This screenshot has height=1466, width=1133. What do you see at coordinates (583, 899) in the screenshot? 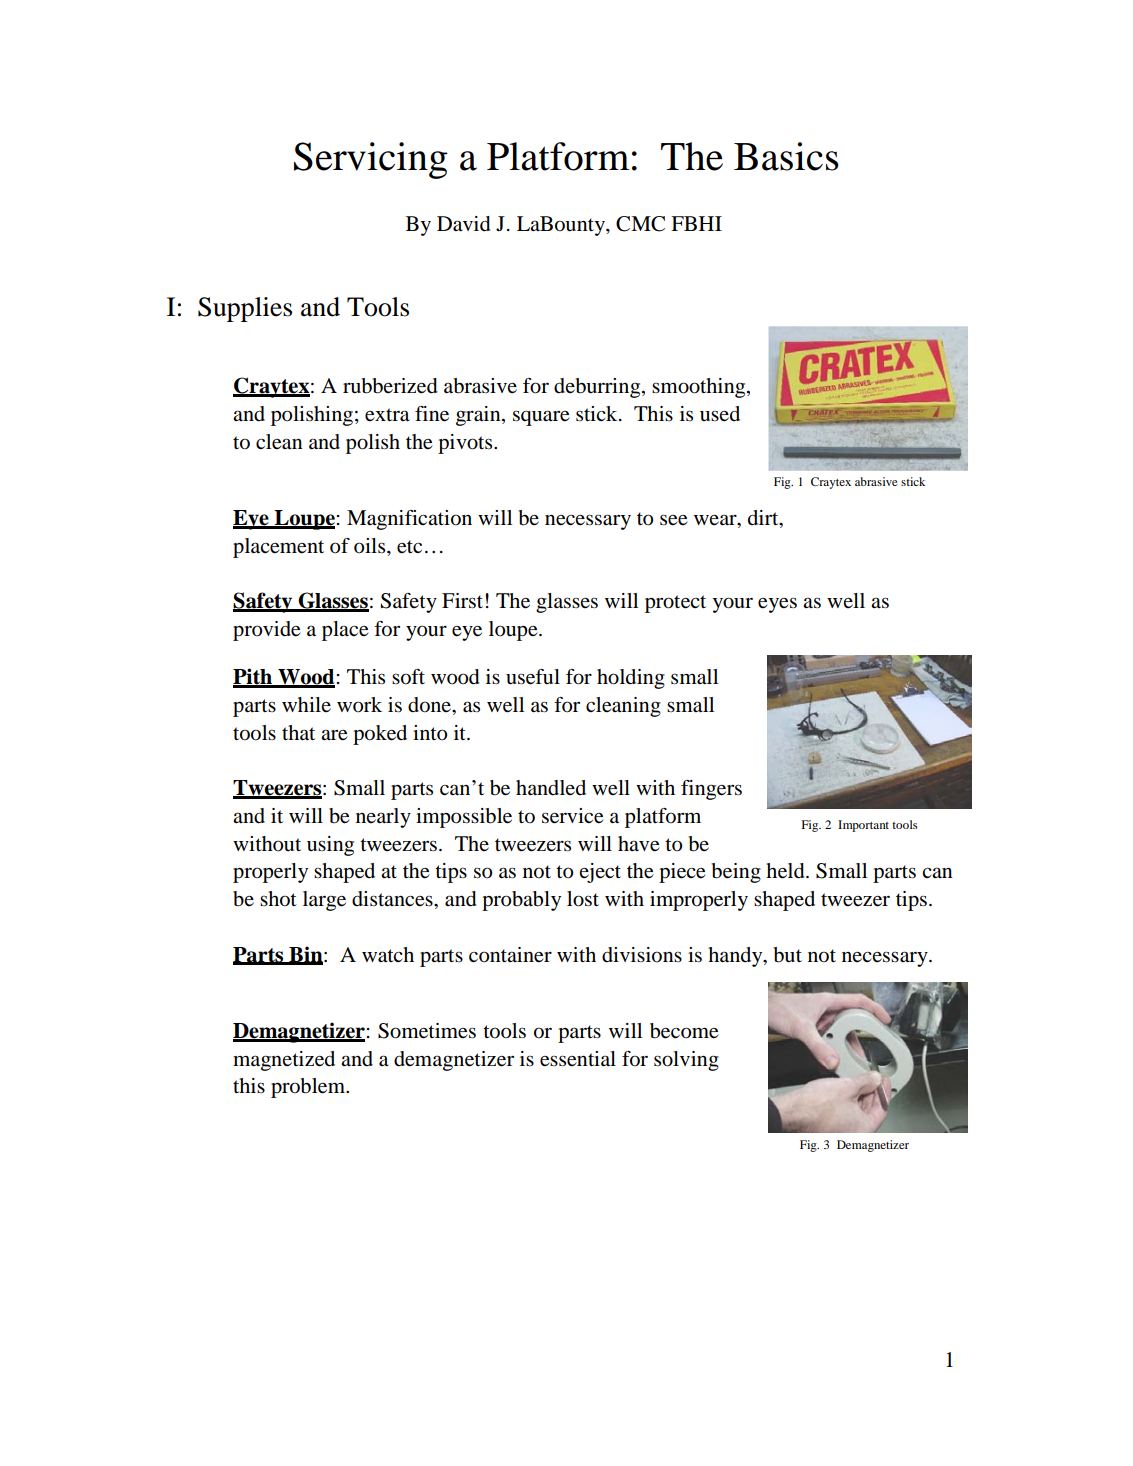
I see `lost` at bounding box center [583, 899].
